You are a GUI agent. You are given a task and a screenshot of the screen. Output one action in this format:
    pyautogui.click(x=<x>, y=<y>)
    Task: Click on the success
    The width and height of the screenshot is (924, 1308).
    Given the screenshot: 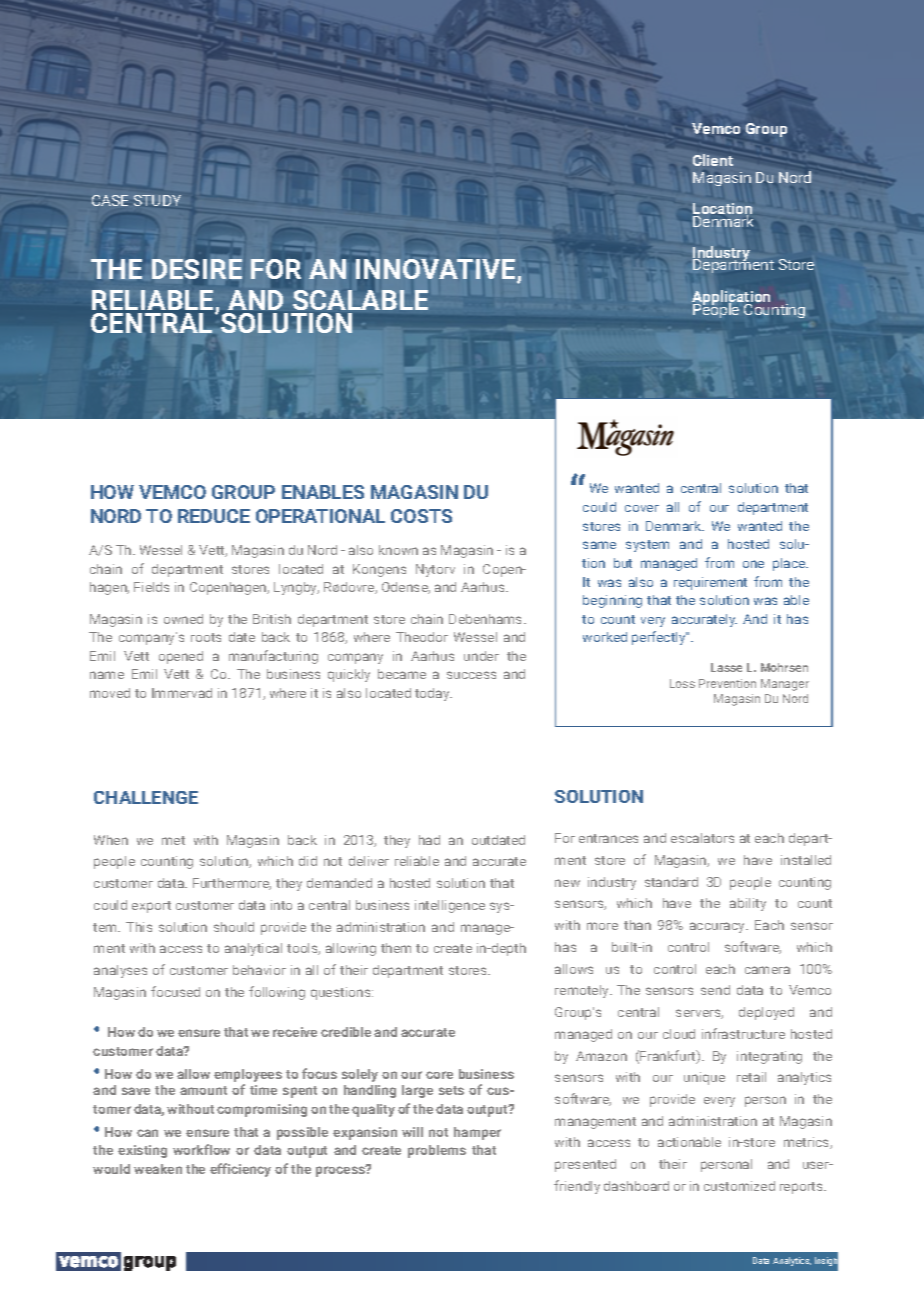 What is the action you would take?
    pyautogui.click(x=471, y=675)
